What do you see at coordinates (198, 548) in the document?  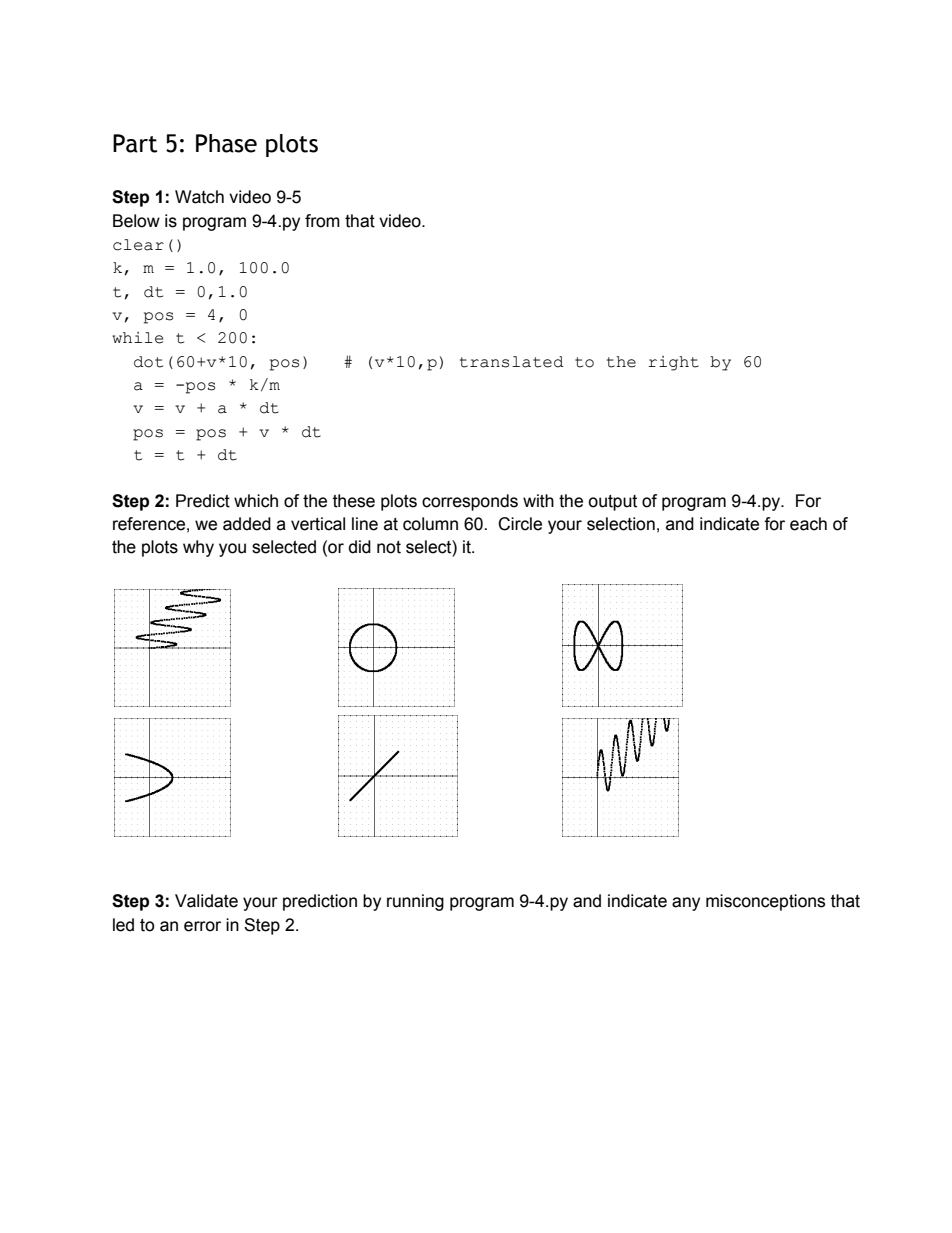 I see `why` at bounding box center [198, 548].
